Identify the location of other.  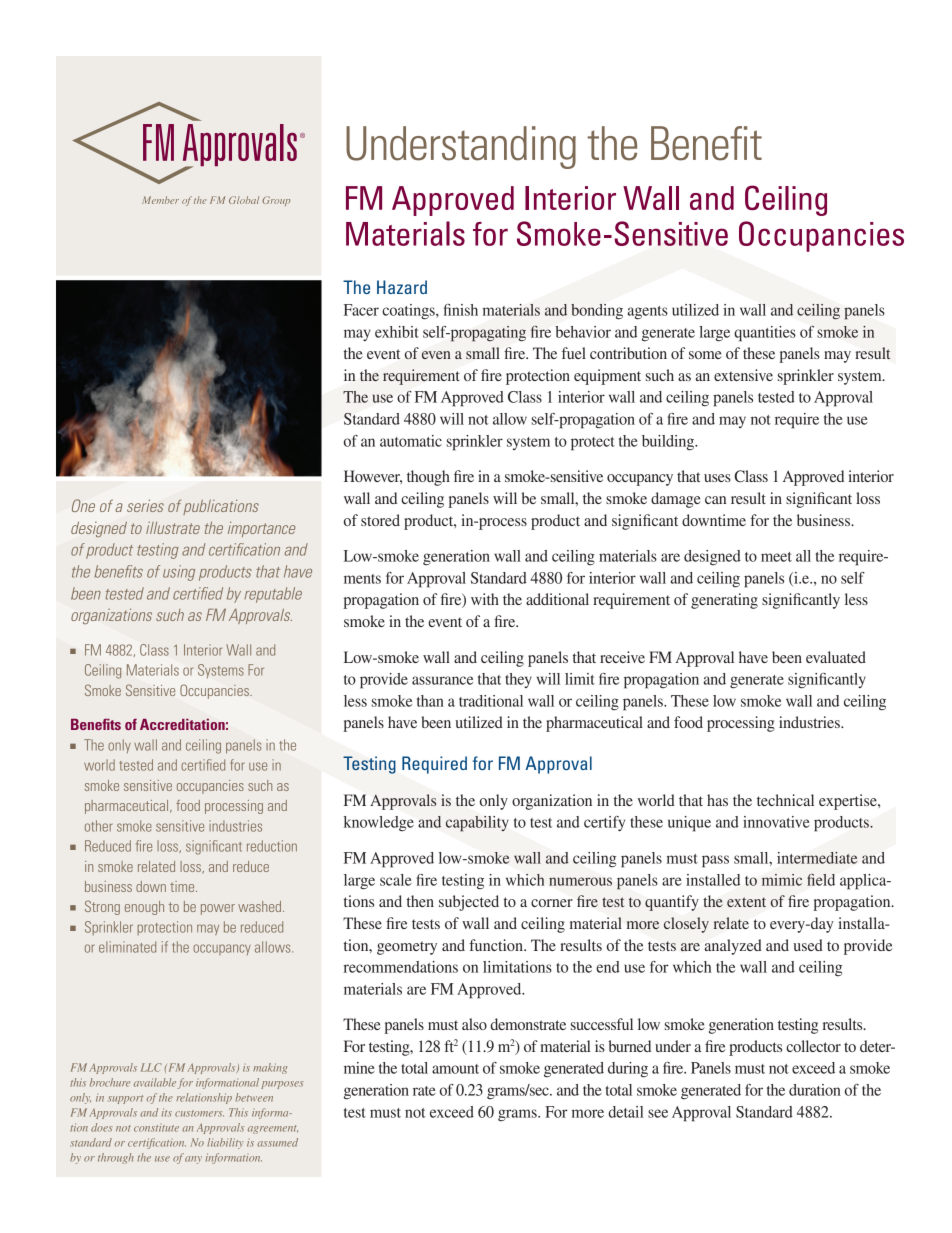
(99, 826).
